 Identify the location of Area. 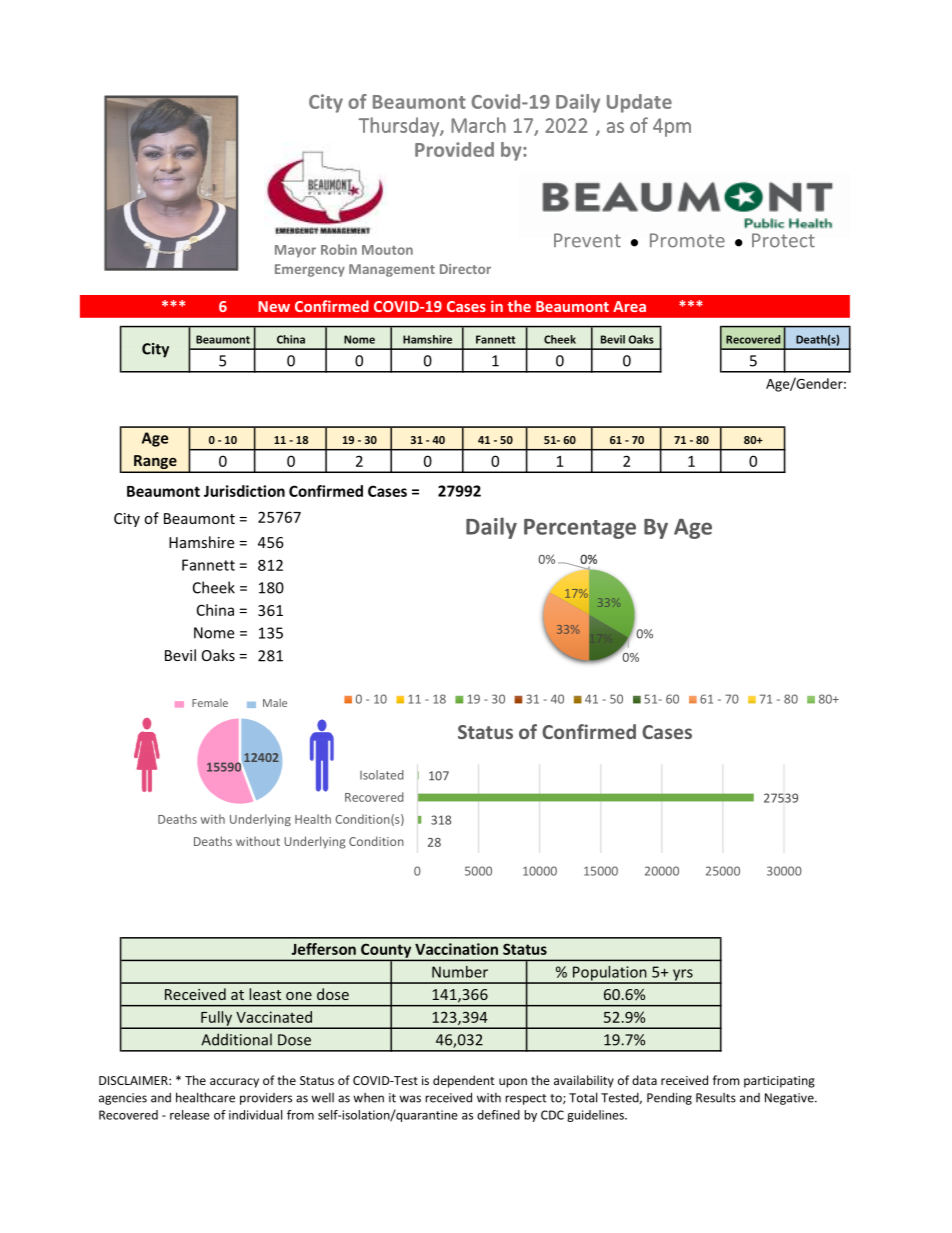
(629, 306).
